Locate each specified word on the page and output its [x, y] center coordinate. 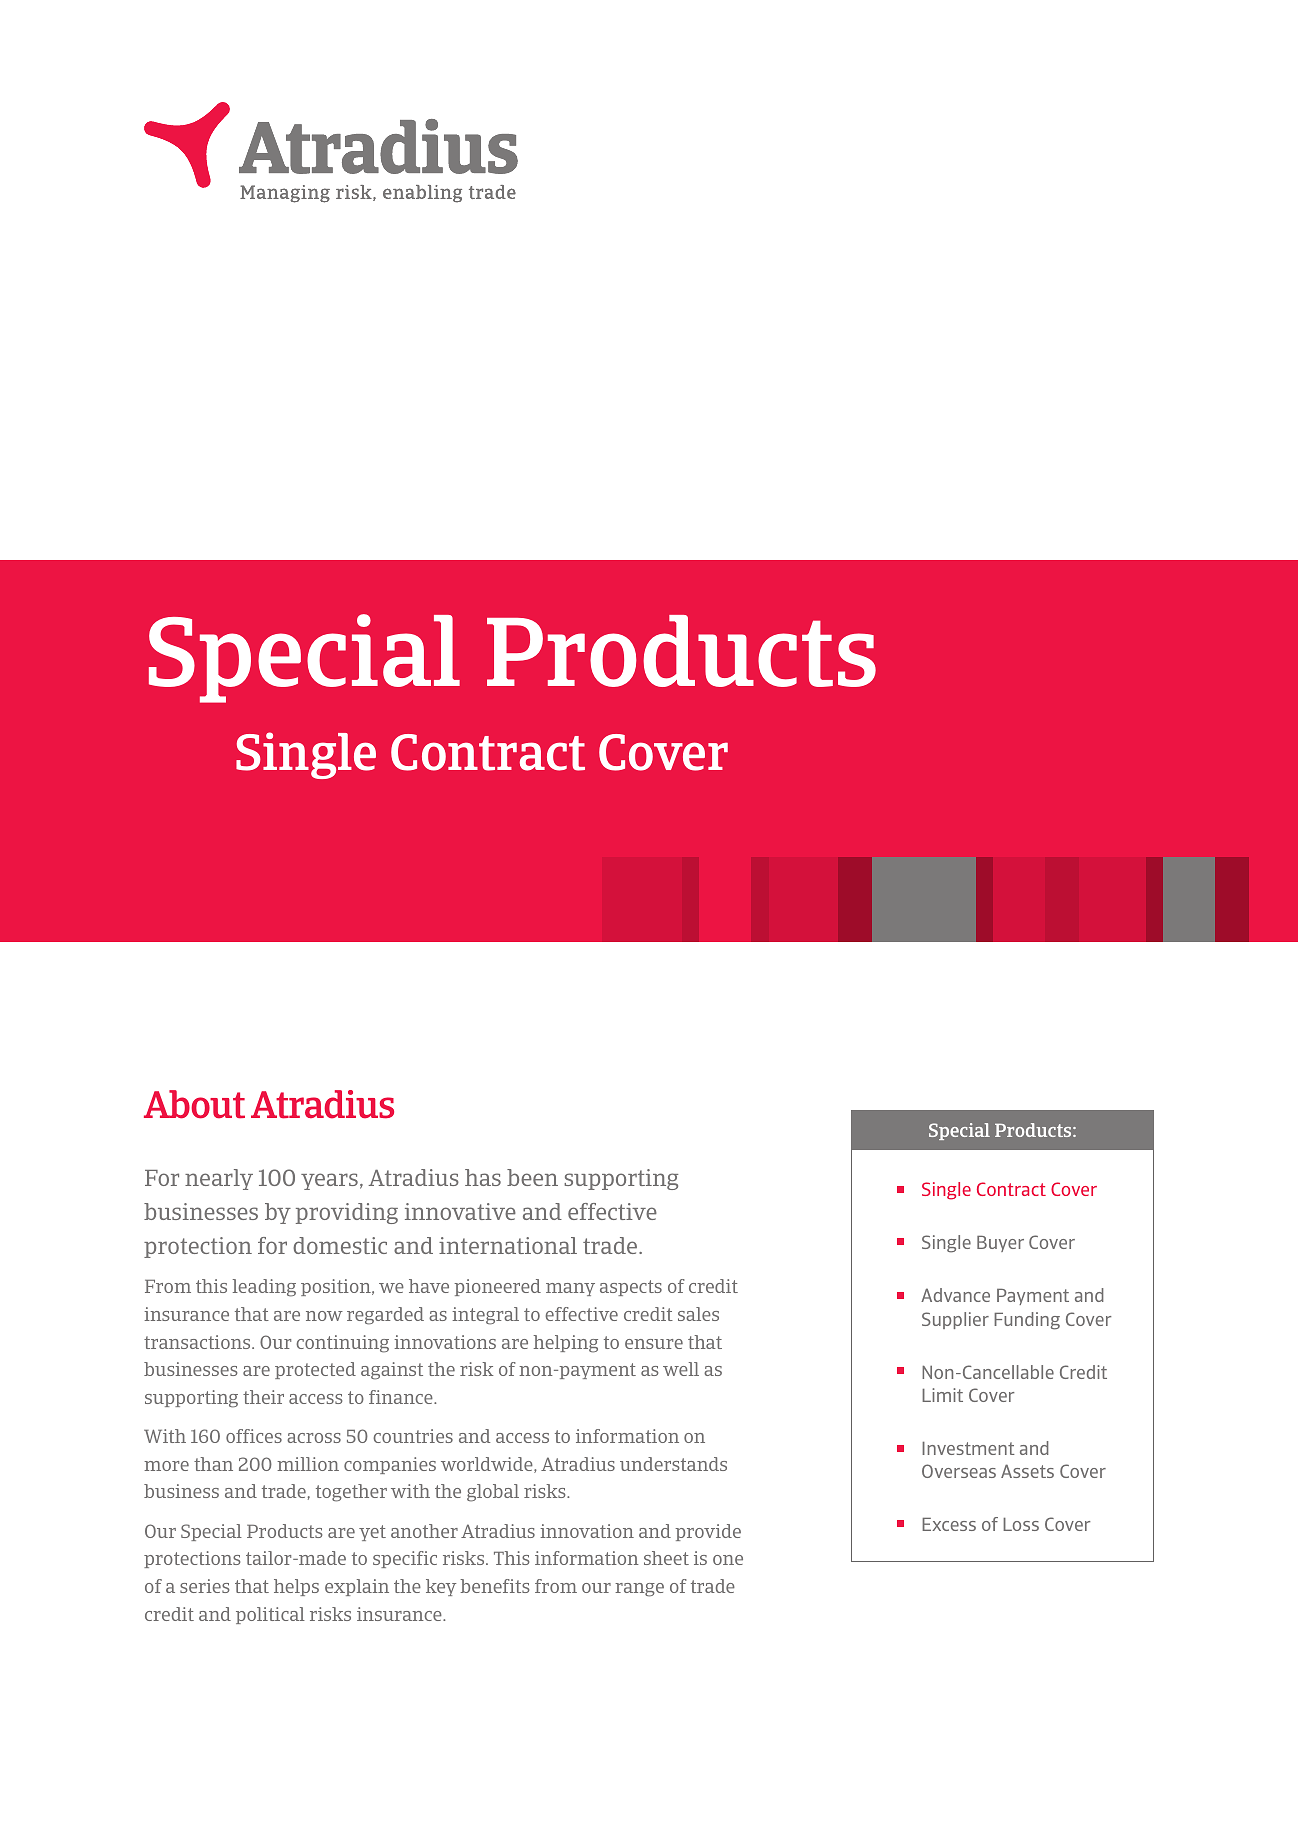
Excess [949, 1524]
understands [673, 1464]
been [532, 1177]
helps [296, 1587]
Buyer [1000, 1244]
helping [566, 1344]
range [639, 1590]
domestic [340, 1245]
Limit [942, 1395]
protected [315, 1370]
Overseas [959, 1471]
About [194, 1104]
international [508, 1245]
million [308, 1464]
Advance [955, 1295]
